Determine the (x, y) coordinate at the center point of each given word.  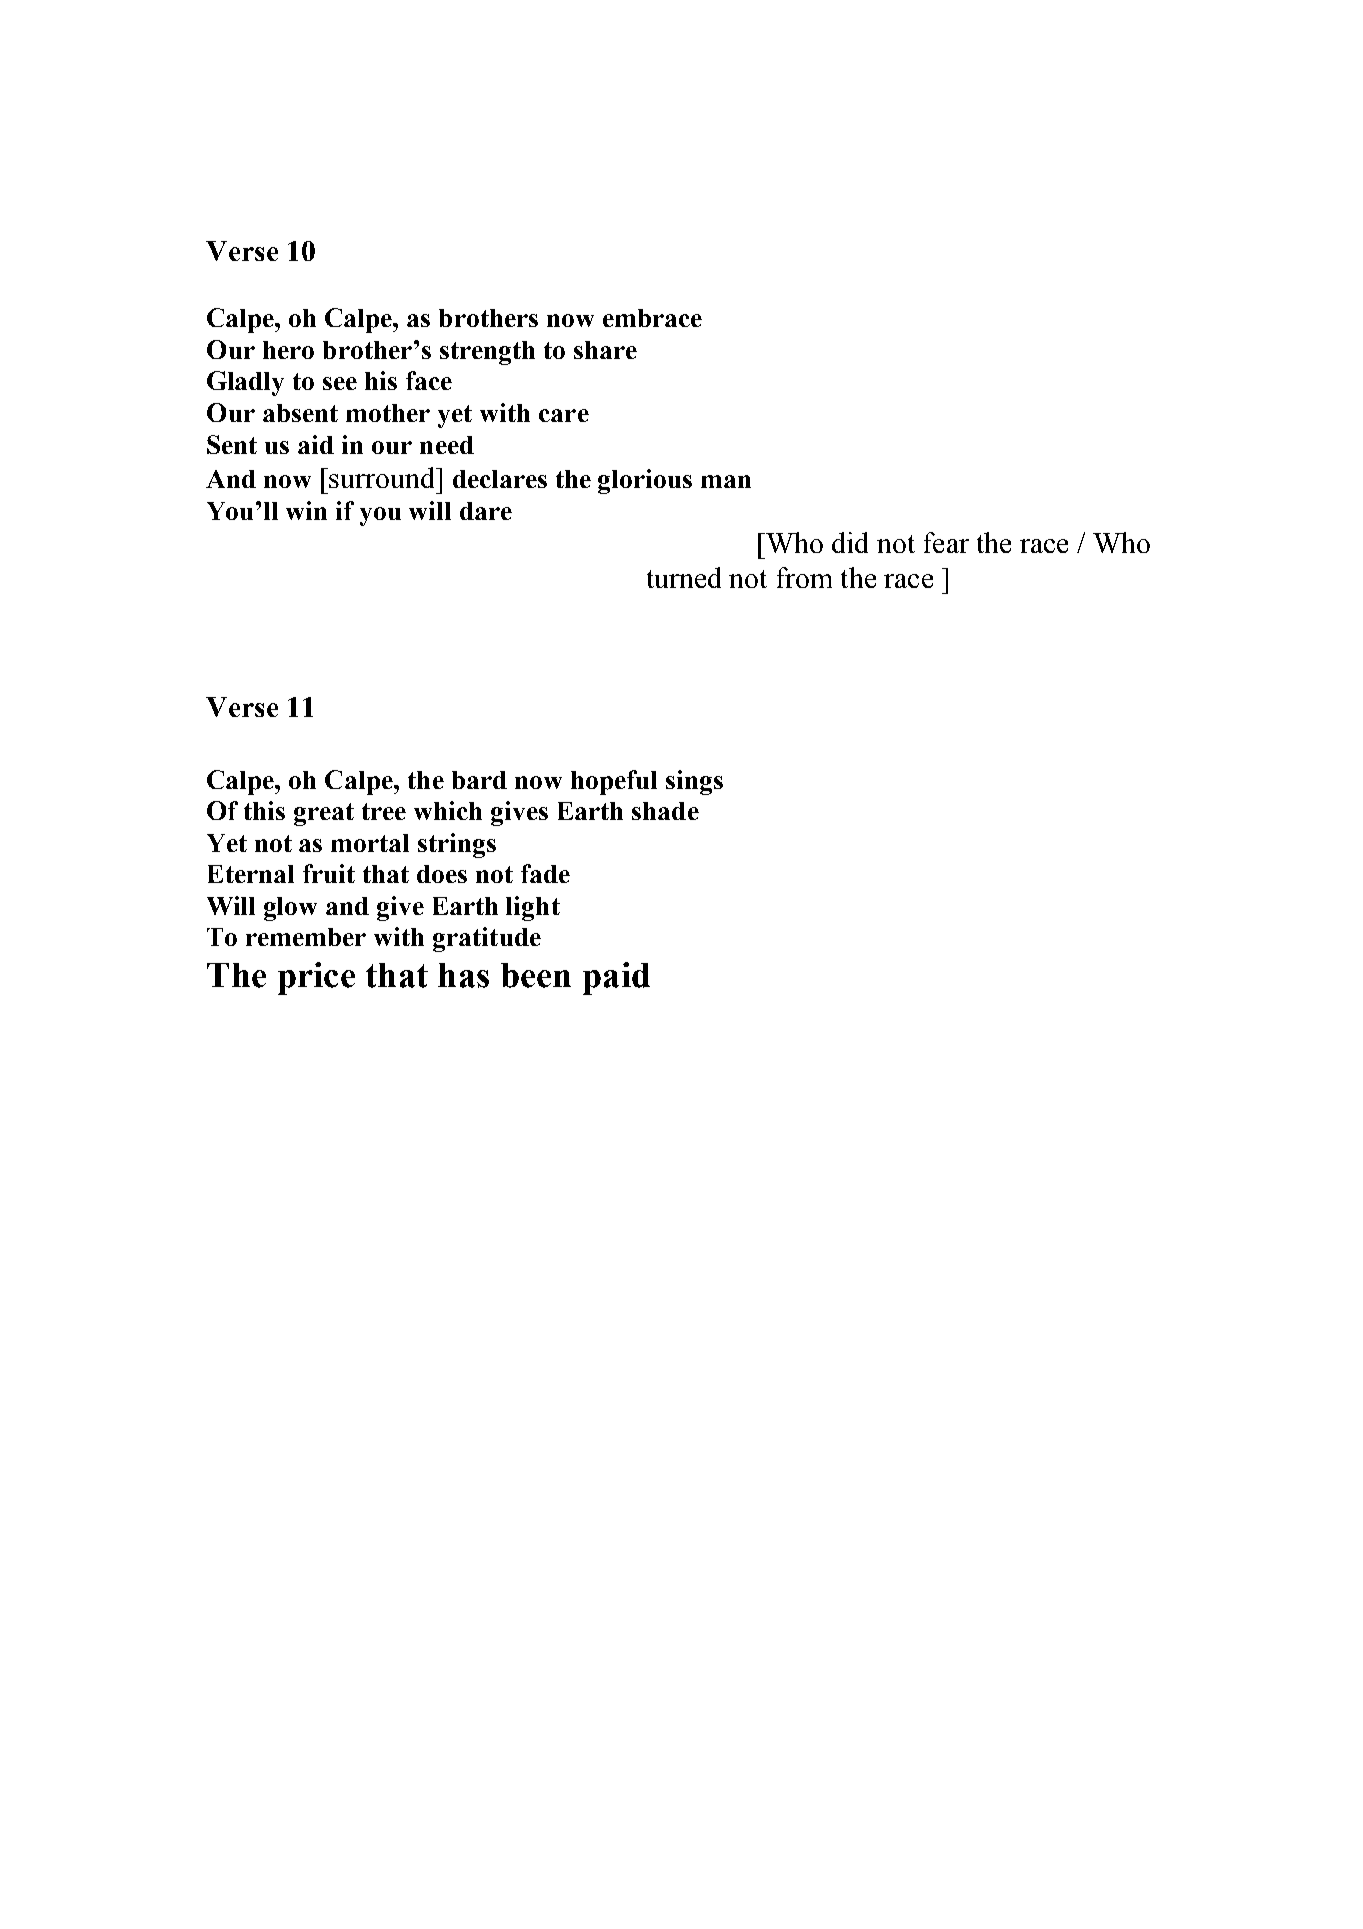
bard (479, 780)
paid (616, 978)
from (804, 577)
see (340, 383)
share (605, 350)
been (536, 975)
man (726, 481)
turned (684, 577)
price (316, 978)
